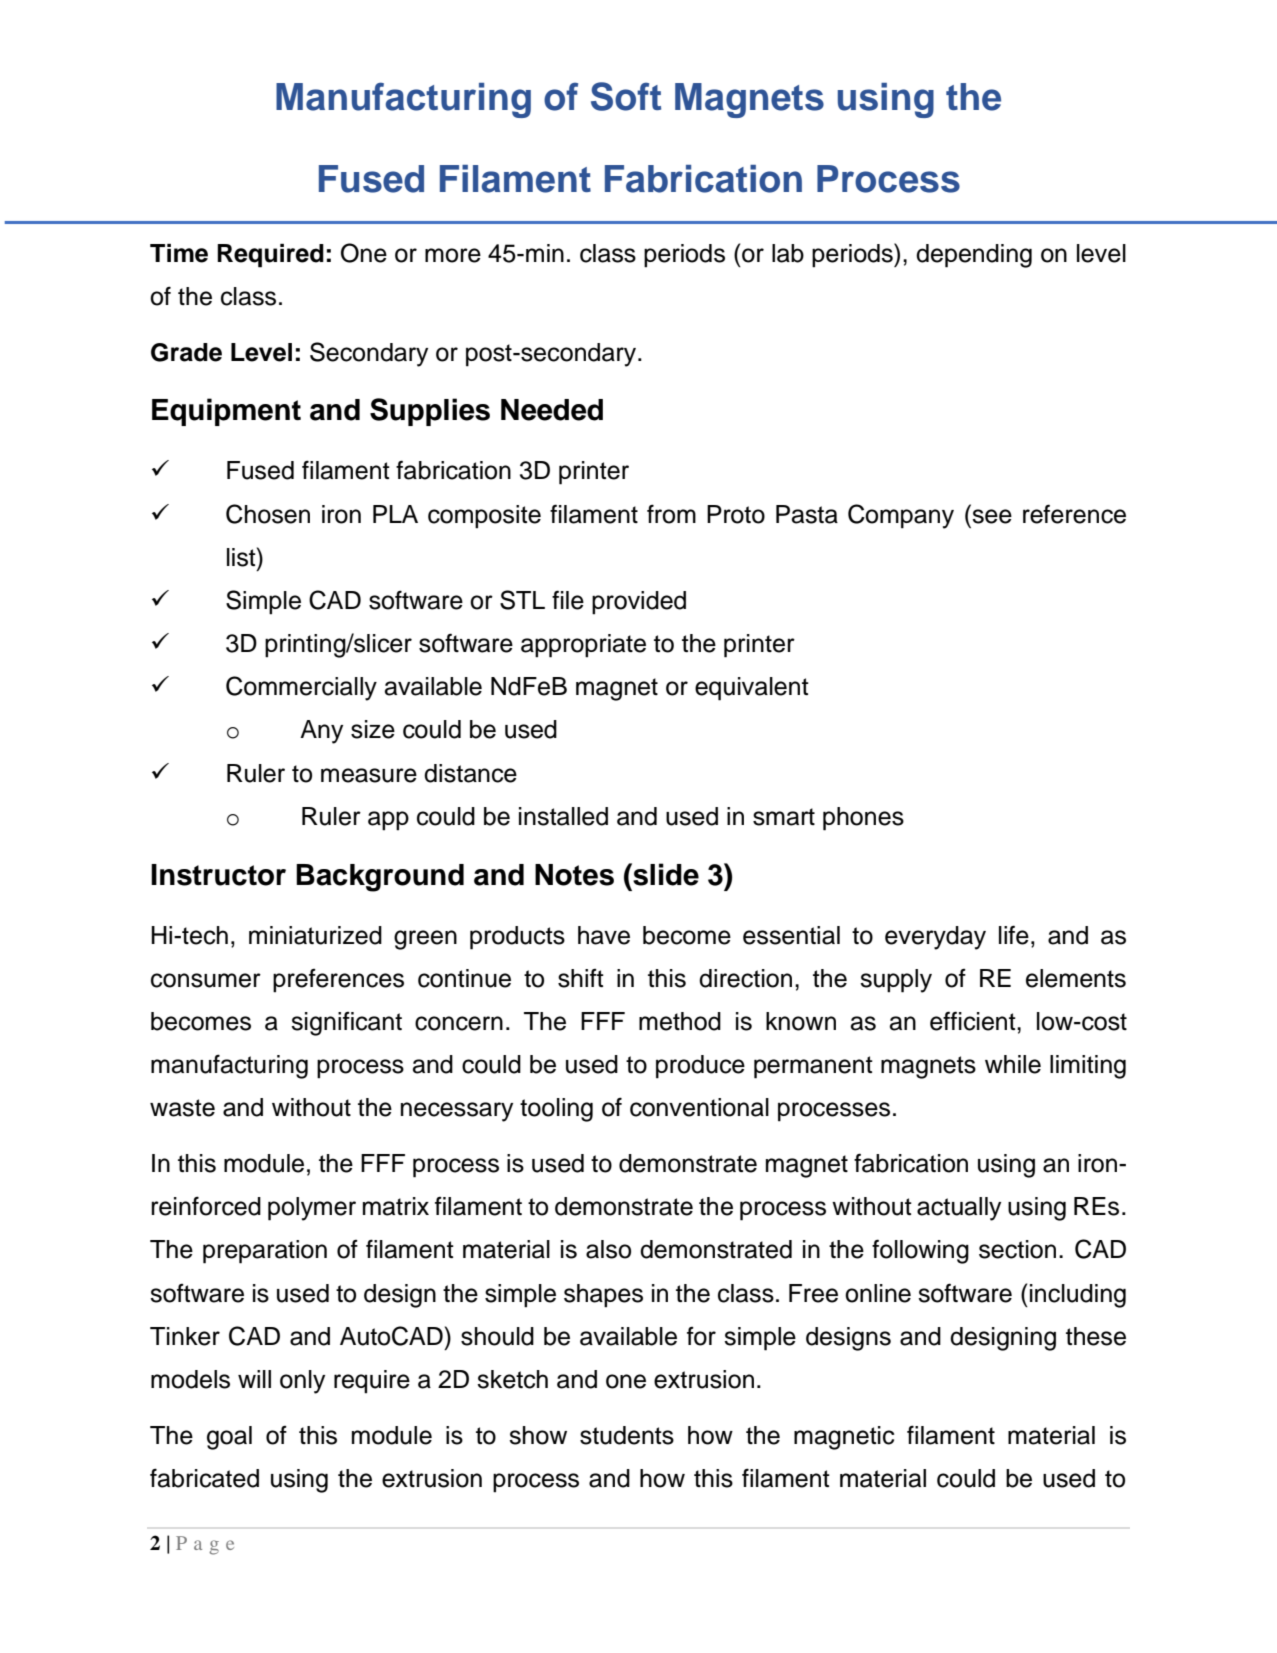 The height and width of the screenshot is (1653, 1277). What do you see at coordinates (665, 874) in the screenshot?
I see `slide` at bounding box center [665, 874].
